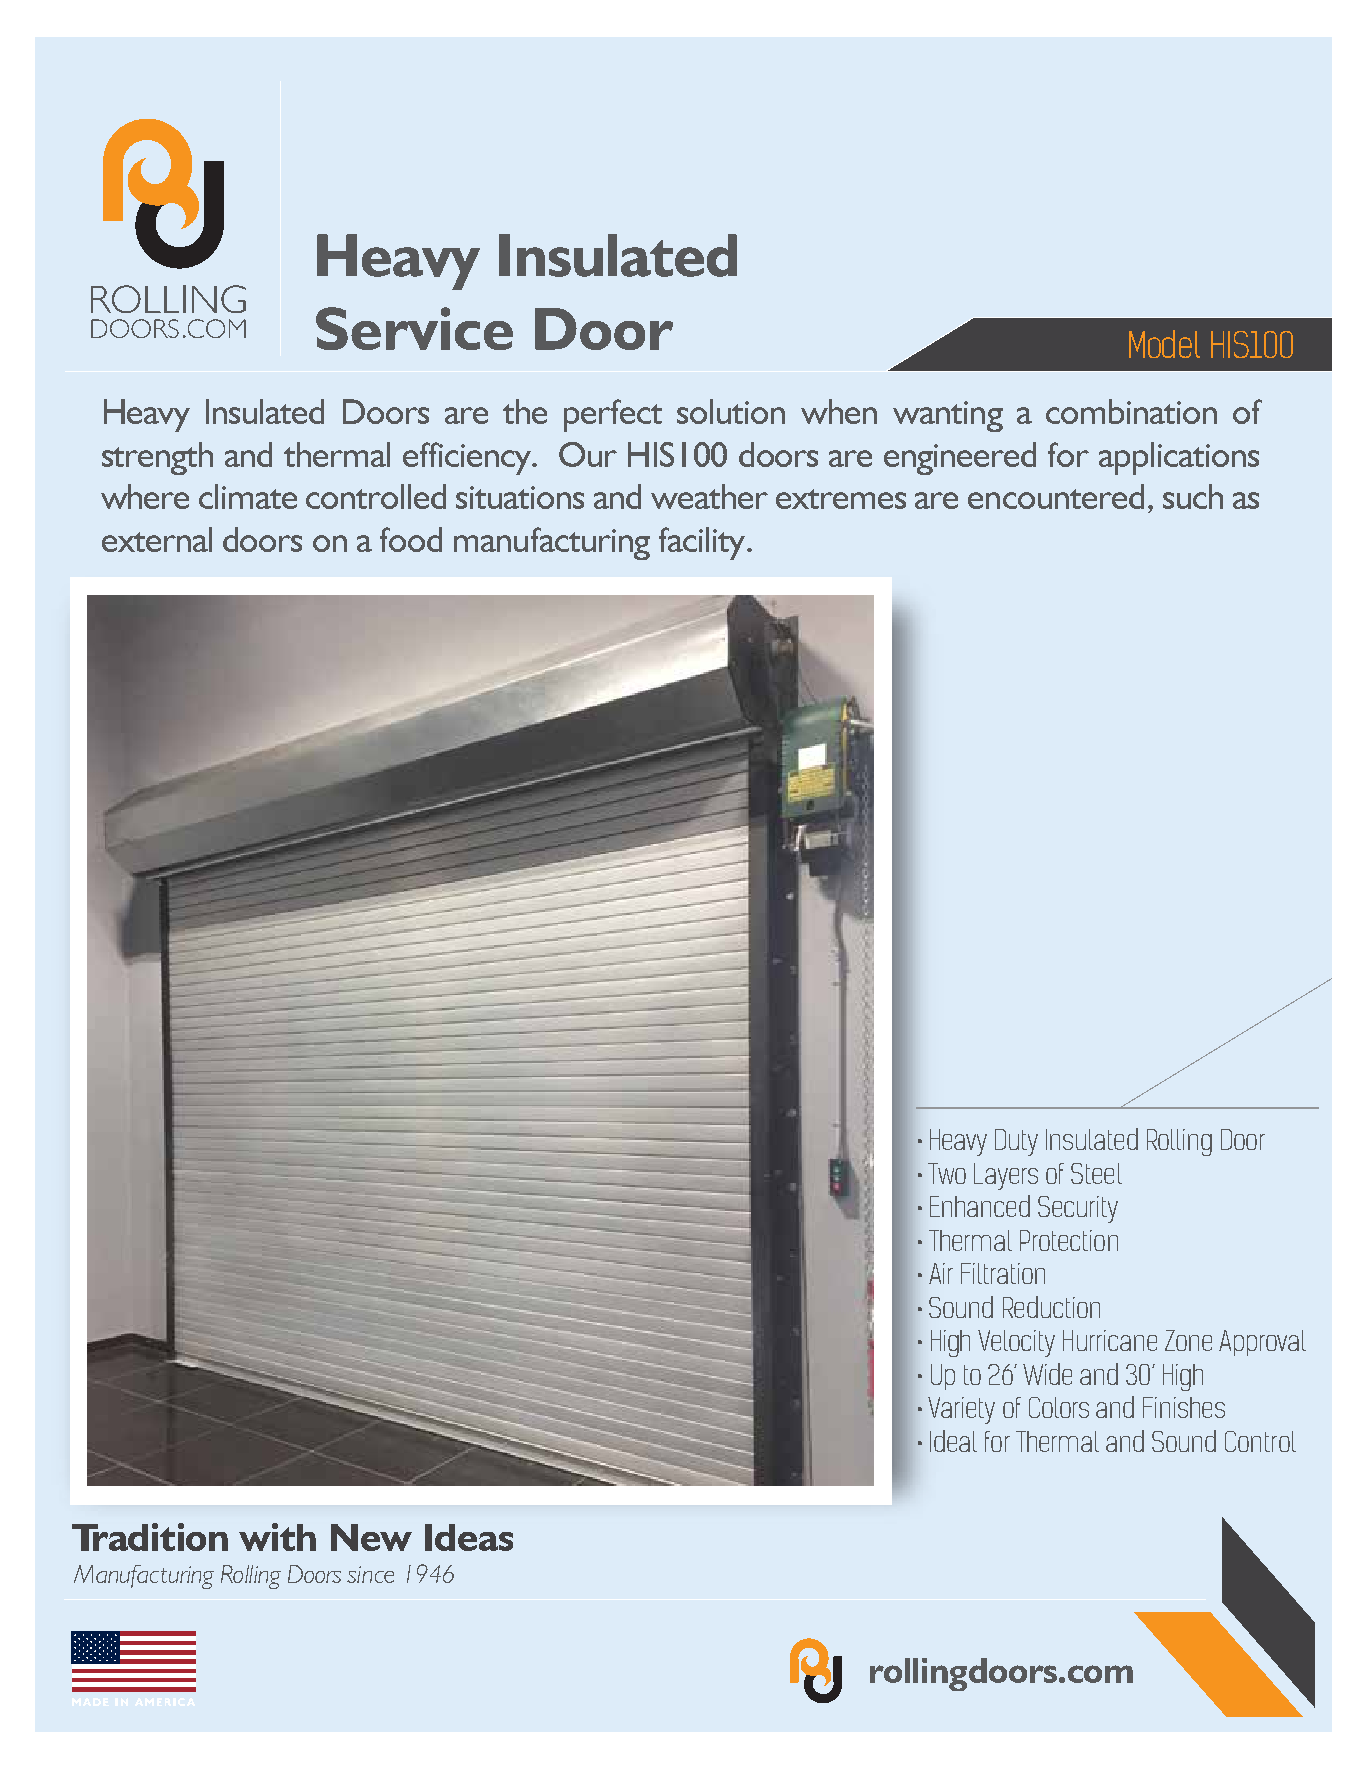  Describe the element at coordinates (1016, 1142) in the page. I see `Duty` at that location.
